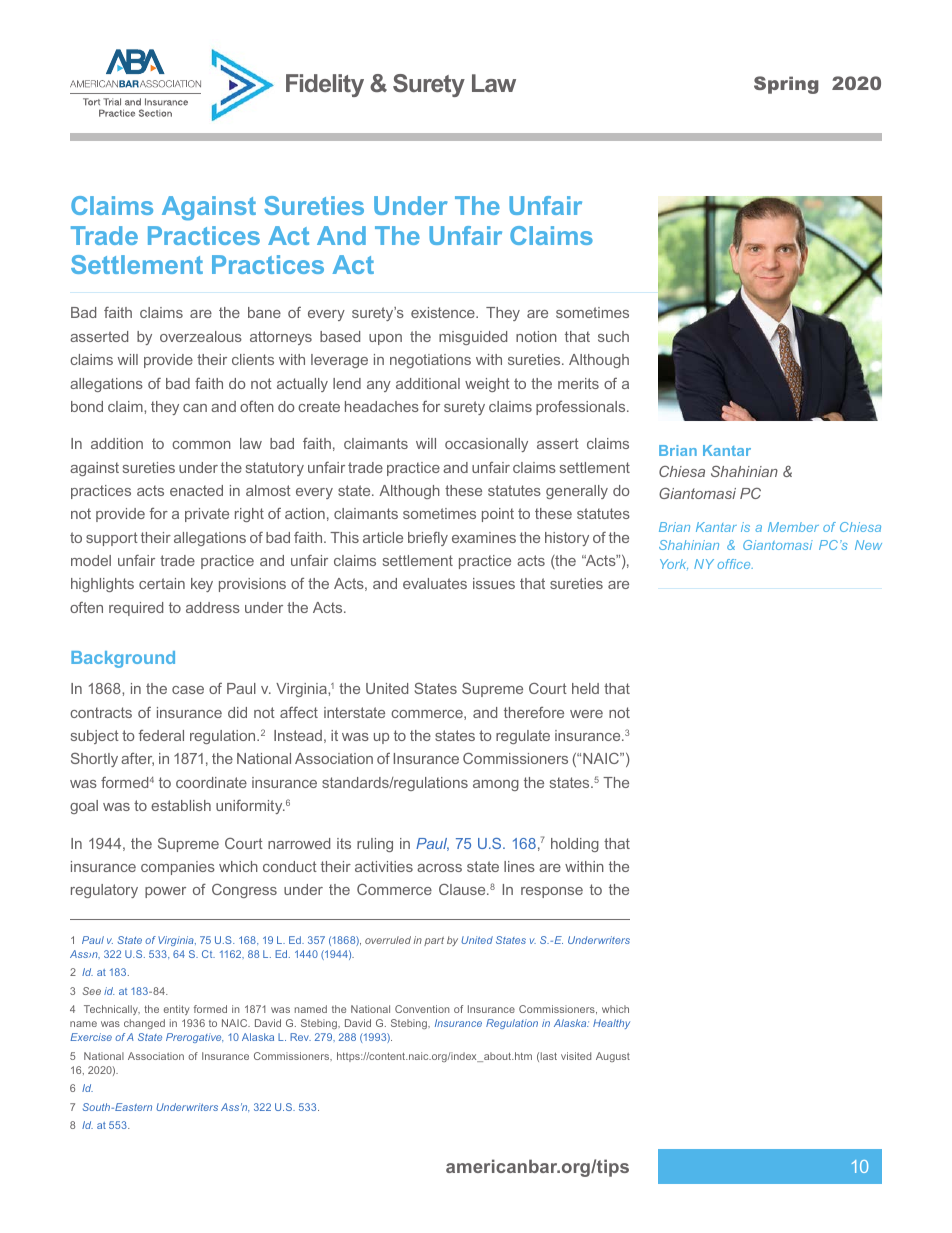 This image has height=1233, width=952. Describe the element at coordinates (494, 583) in the image. I see `issues` at that location.
